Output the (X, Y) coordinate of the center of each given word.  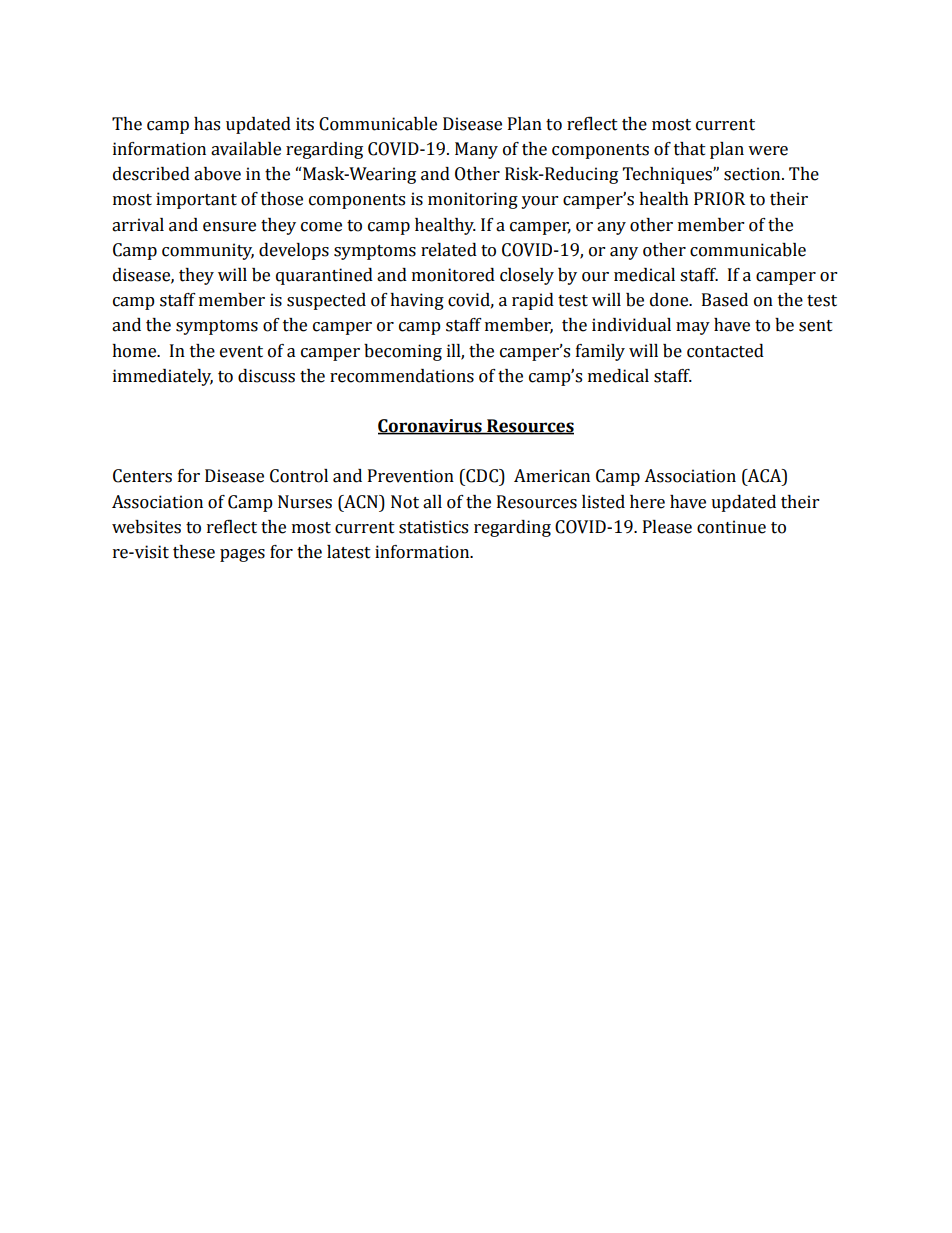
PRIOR (719, 199)
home (135, 351)
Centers (142, 476)
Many (476, 150)
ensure (229, 227)
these (194, 552)
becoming (403, 352)
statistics (433, 527)
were (768, 151)
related (449, 250)
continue (731, 527)
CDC (482, 476)
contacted (725, 351)
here (647, 502)
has (207, 124)
